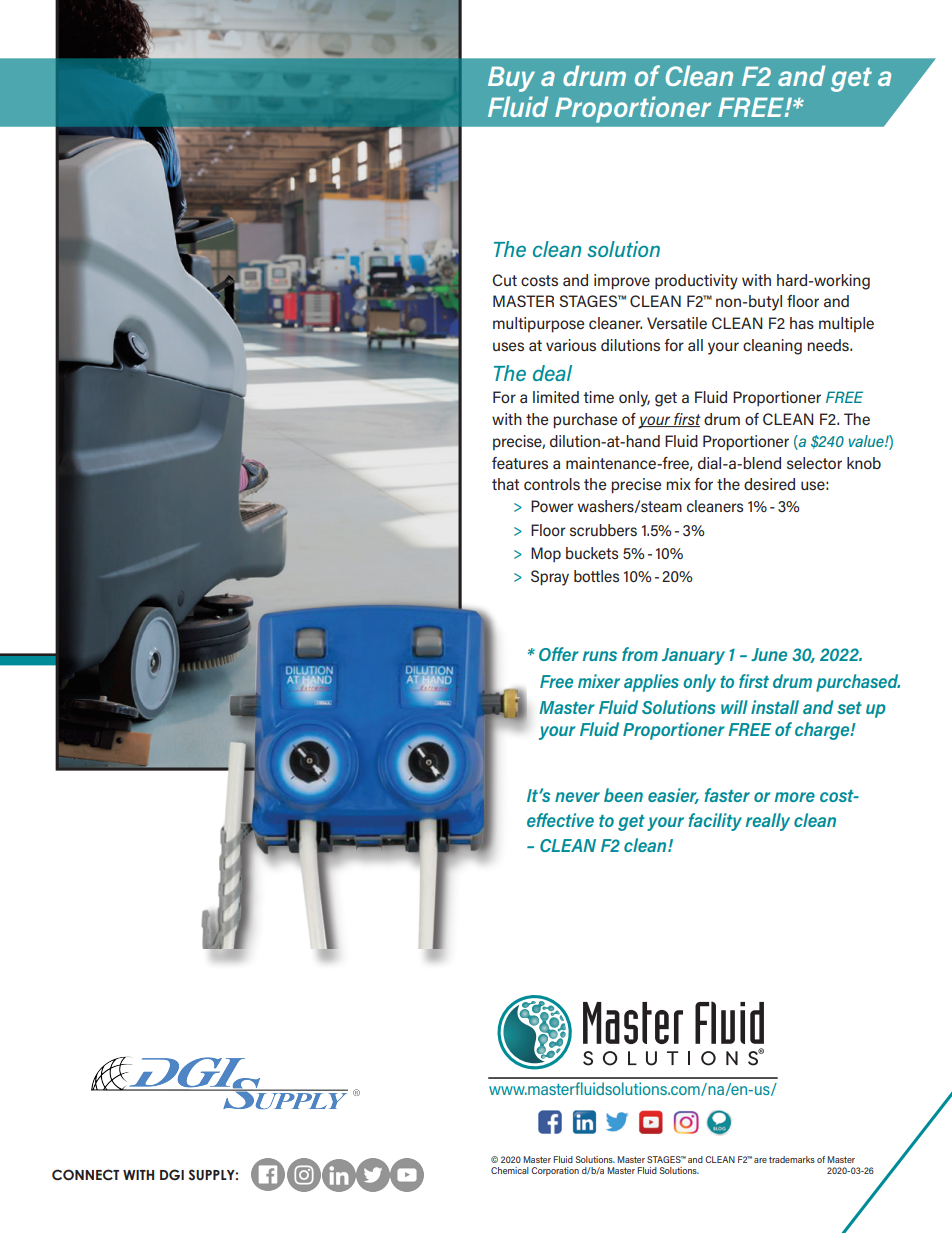 This page has width=952, height=1233. What do you see at coordinates (511, 79) in the page?
I see `Buy` at bounding box center [511, 79].
